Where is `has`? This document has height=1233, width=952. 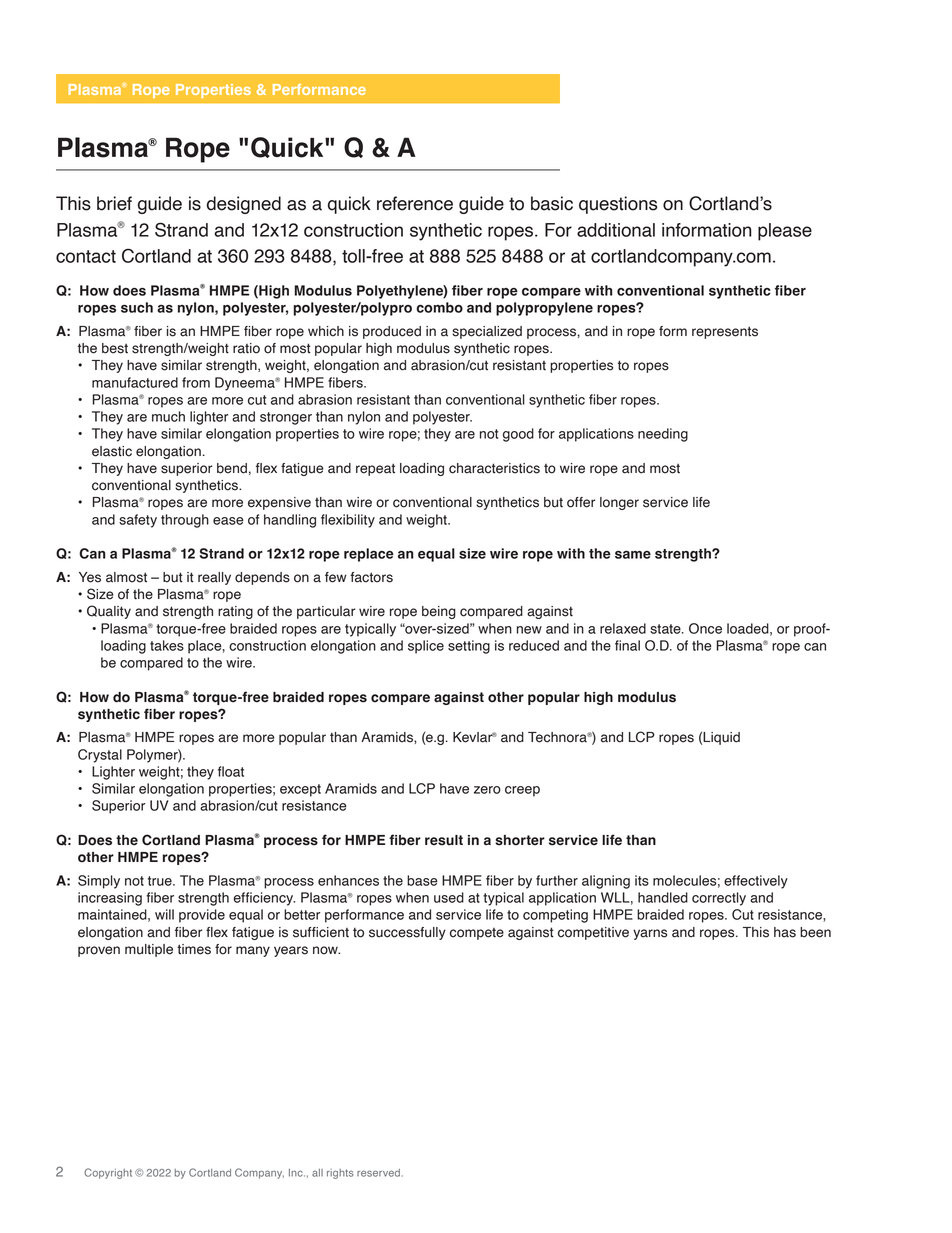
has is located at coordinates (785, 932).
